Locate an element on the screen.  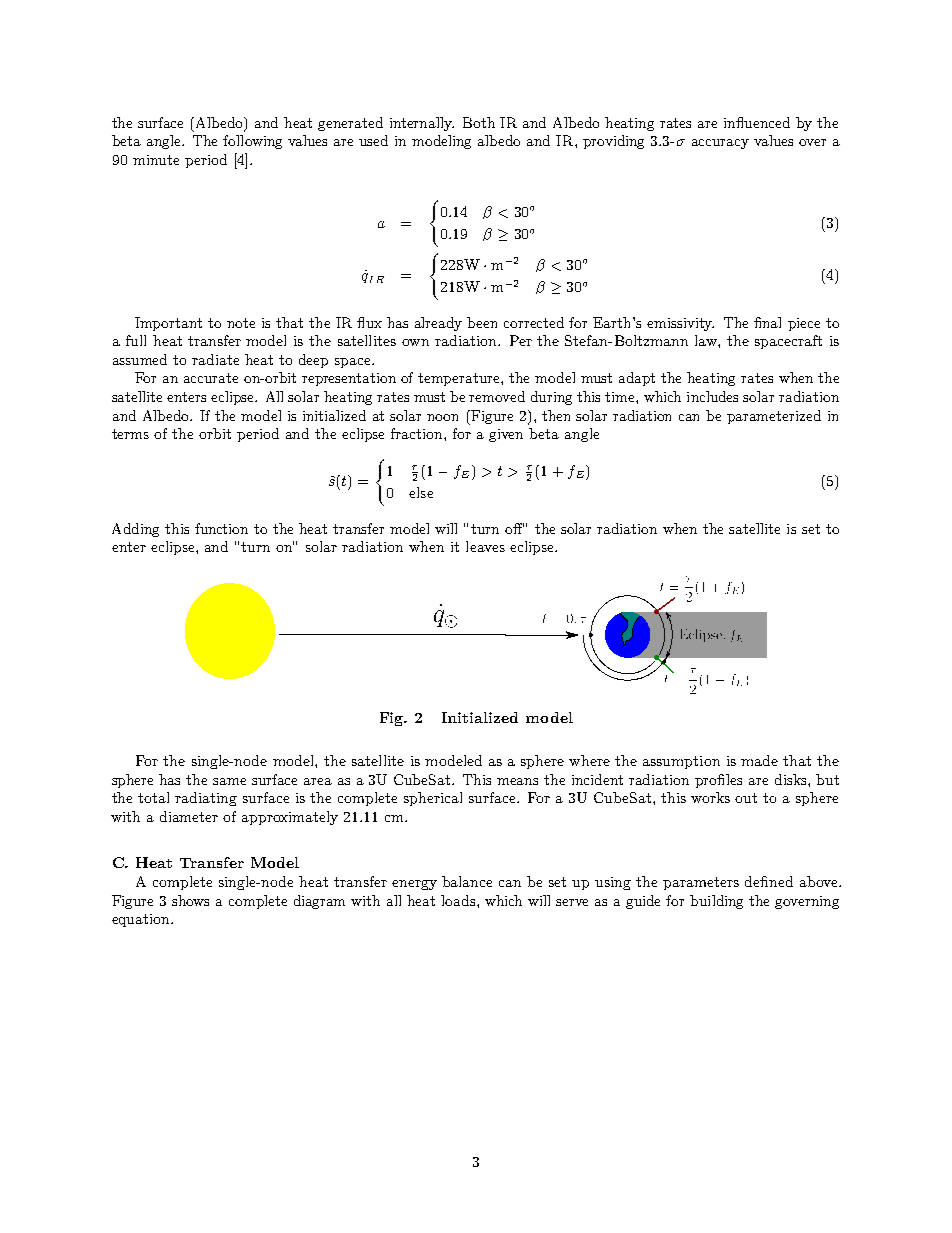
accuracy is located at coordinates (720, 144).
